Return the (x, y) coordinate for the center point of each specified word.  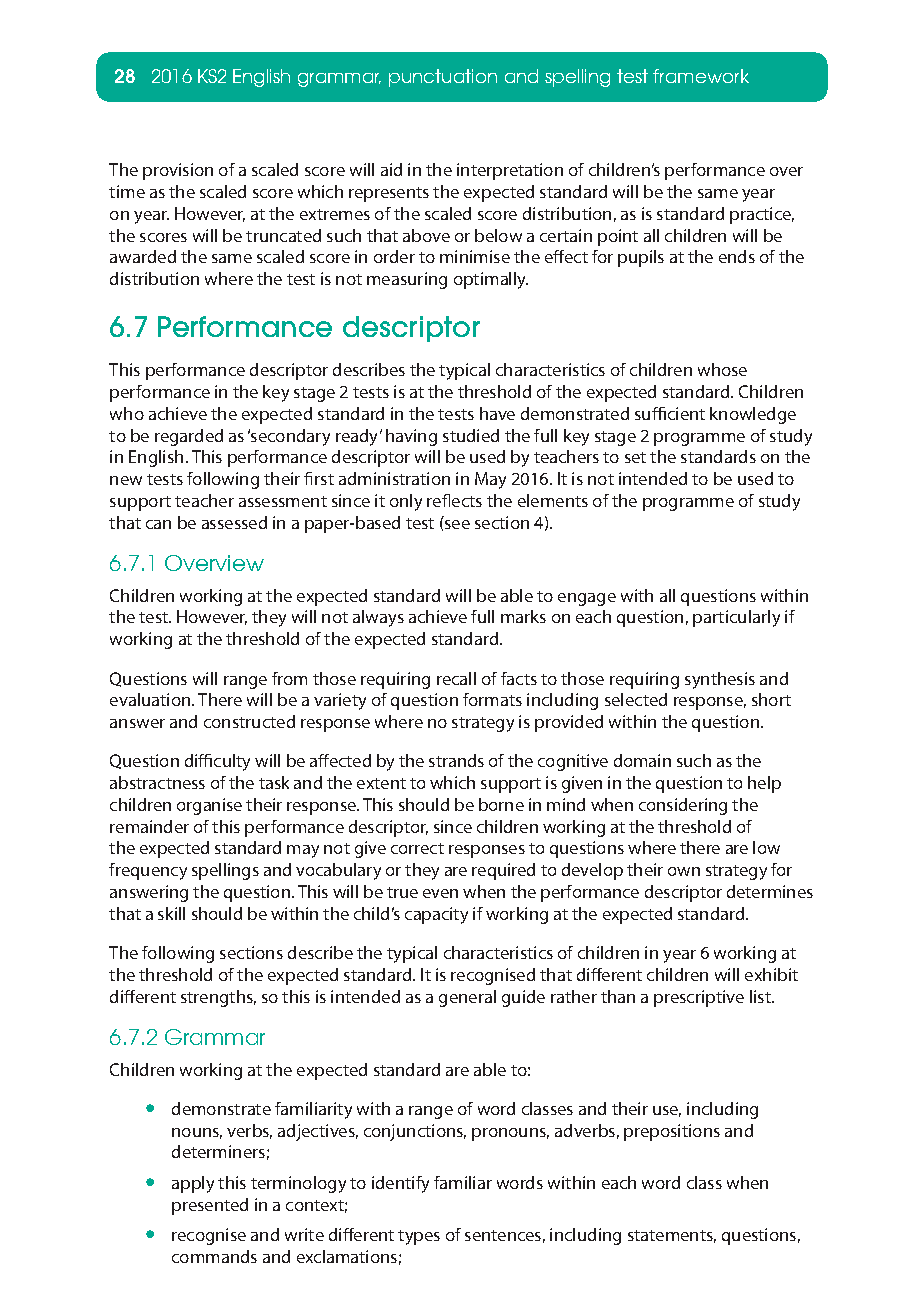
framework (701, 76)
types (419, 1237)
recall (456, 678)
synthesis (720, 680)
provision (178, 171)
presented (210, 1206)
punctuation (443, 78)
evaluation (151, 699)
